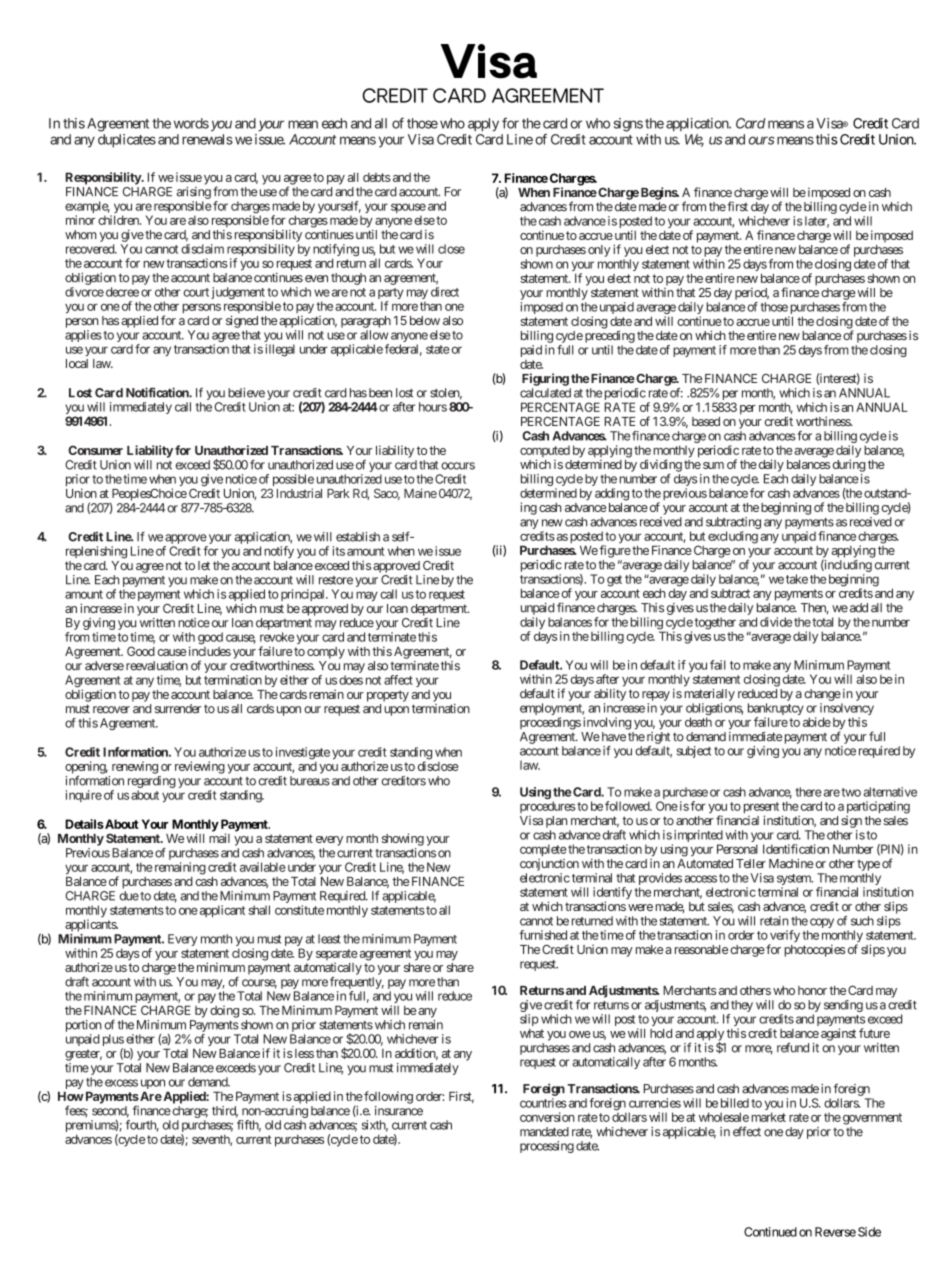  I want to click on procedures, so click(548, 807).
